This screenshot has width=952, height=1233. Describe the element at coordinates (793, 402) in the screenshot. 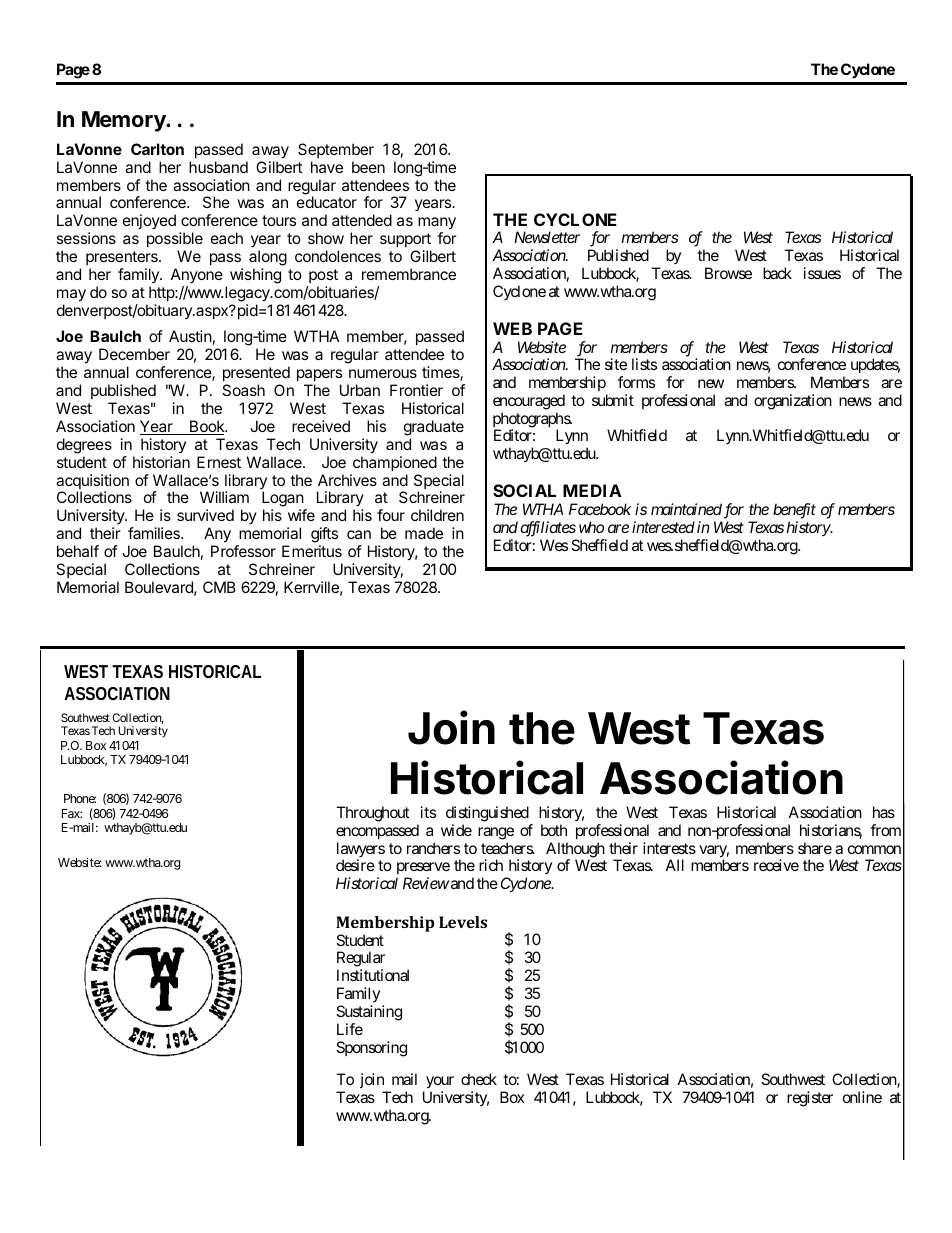

I see `organization` at that location.
